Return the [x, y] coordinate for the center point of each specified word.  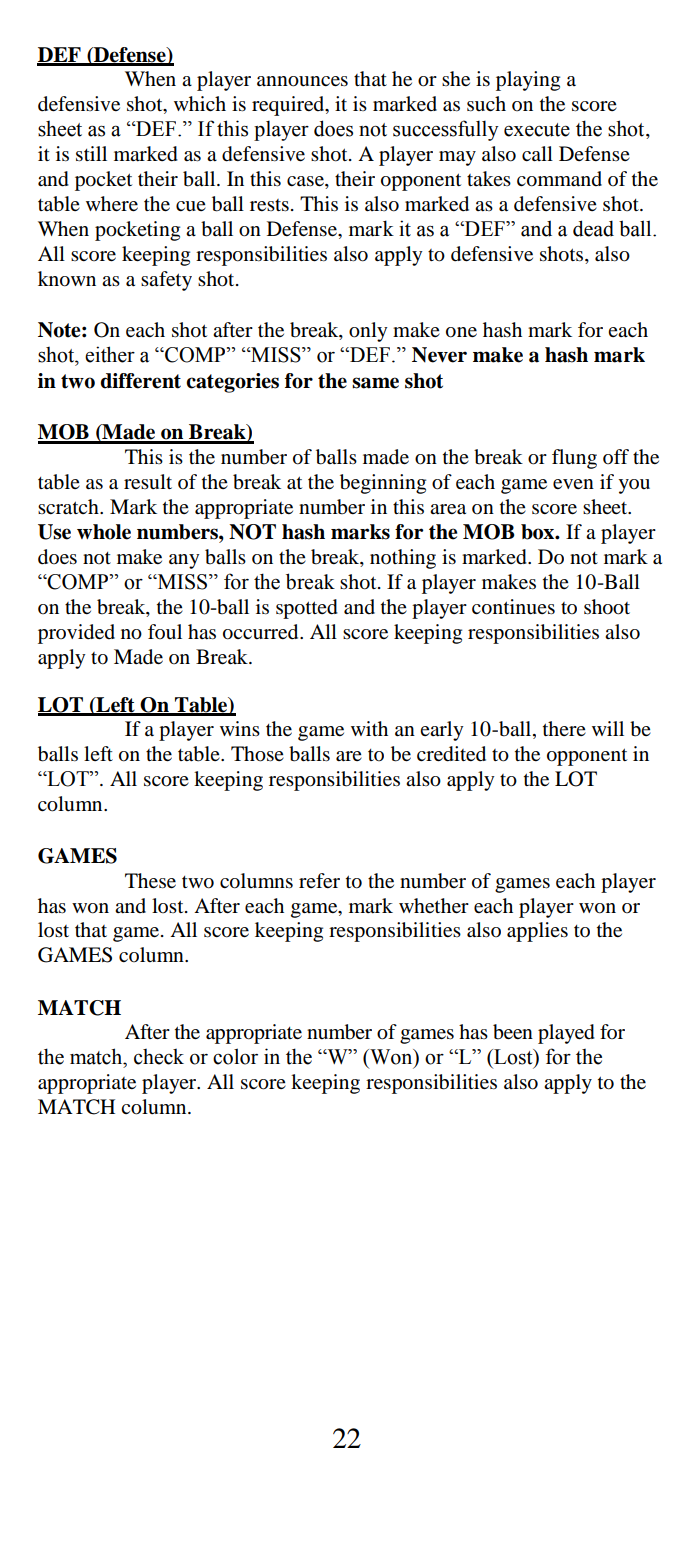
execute [537, 130]
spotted [307, 609]
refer [319, 880]
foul [165, 631]
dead [593, 228]
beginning [383, 484]
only [368, 332]
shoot [607, 607]
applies [537, 932]
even [573, 484]
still [91, 154]
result [148, 481]
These [150, 881]
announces [302, 81]
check [159, 1056]
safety [166, 281]
